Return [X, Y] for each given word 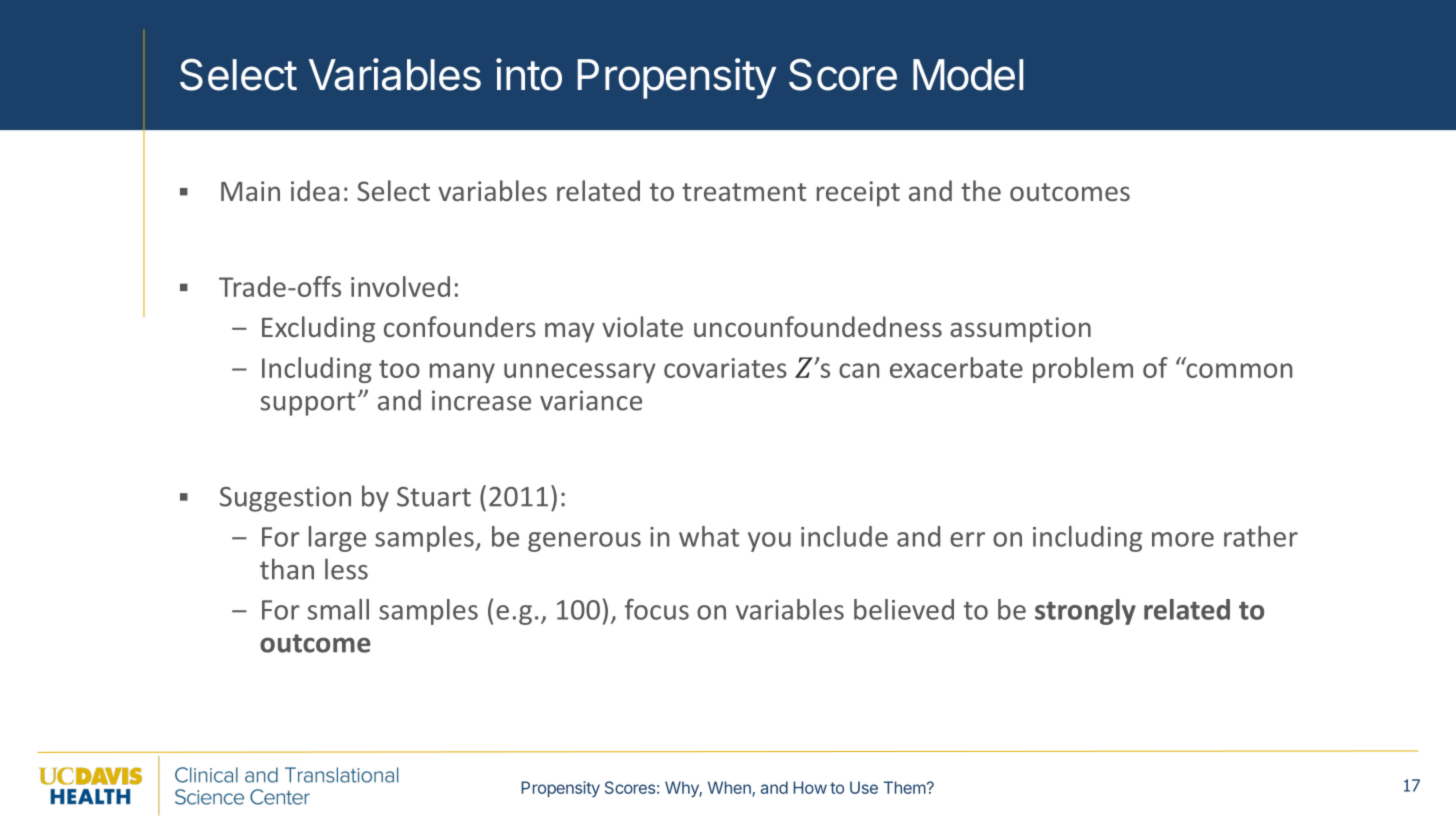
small [338, 609]
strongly [1085, 612]
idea [315, 190]
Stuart [434, 497]
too [399, 369]
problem [1083, 370]
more [1183, 539]
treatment [744, 192]
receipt [858, 194]
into [529, 74]
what [709, 536]
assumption [1020, 330]
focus [657, 609]
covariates [725, 368]
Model [968, 75]
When [730, 788]
